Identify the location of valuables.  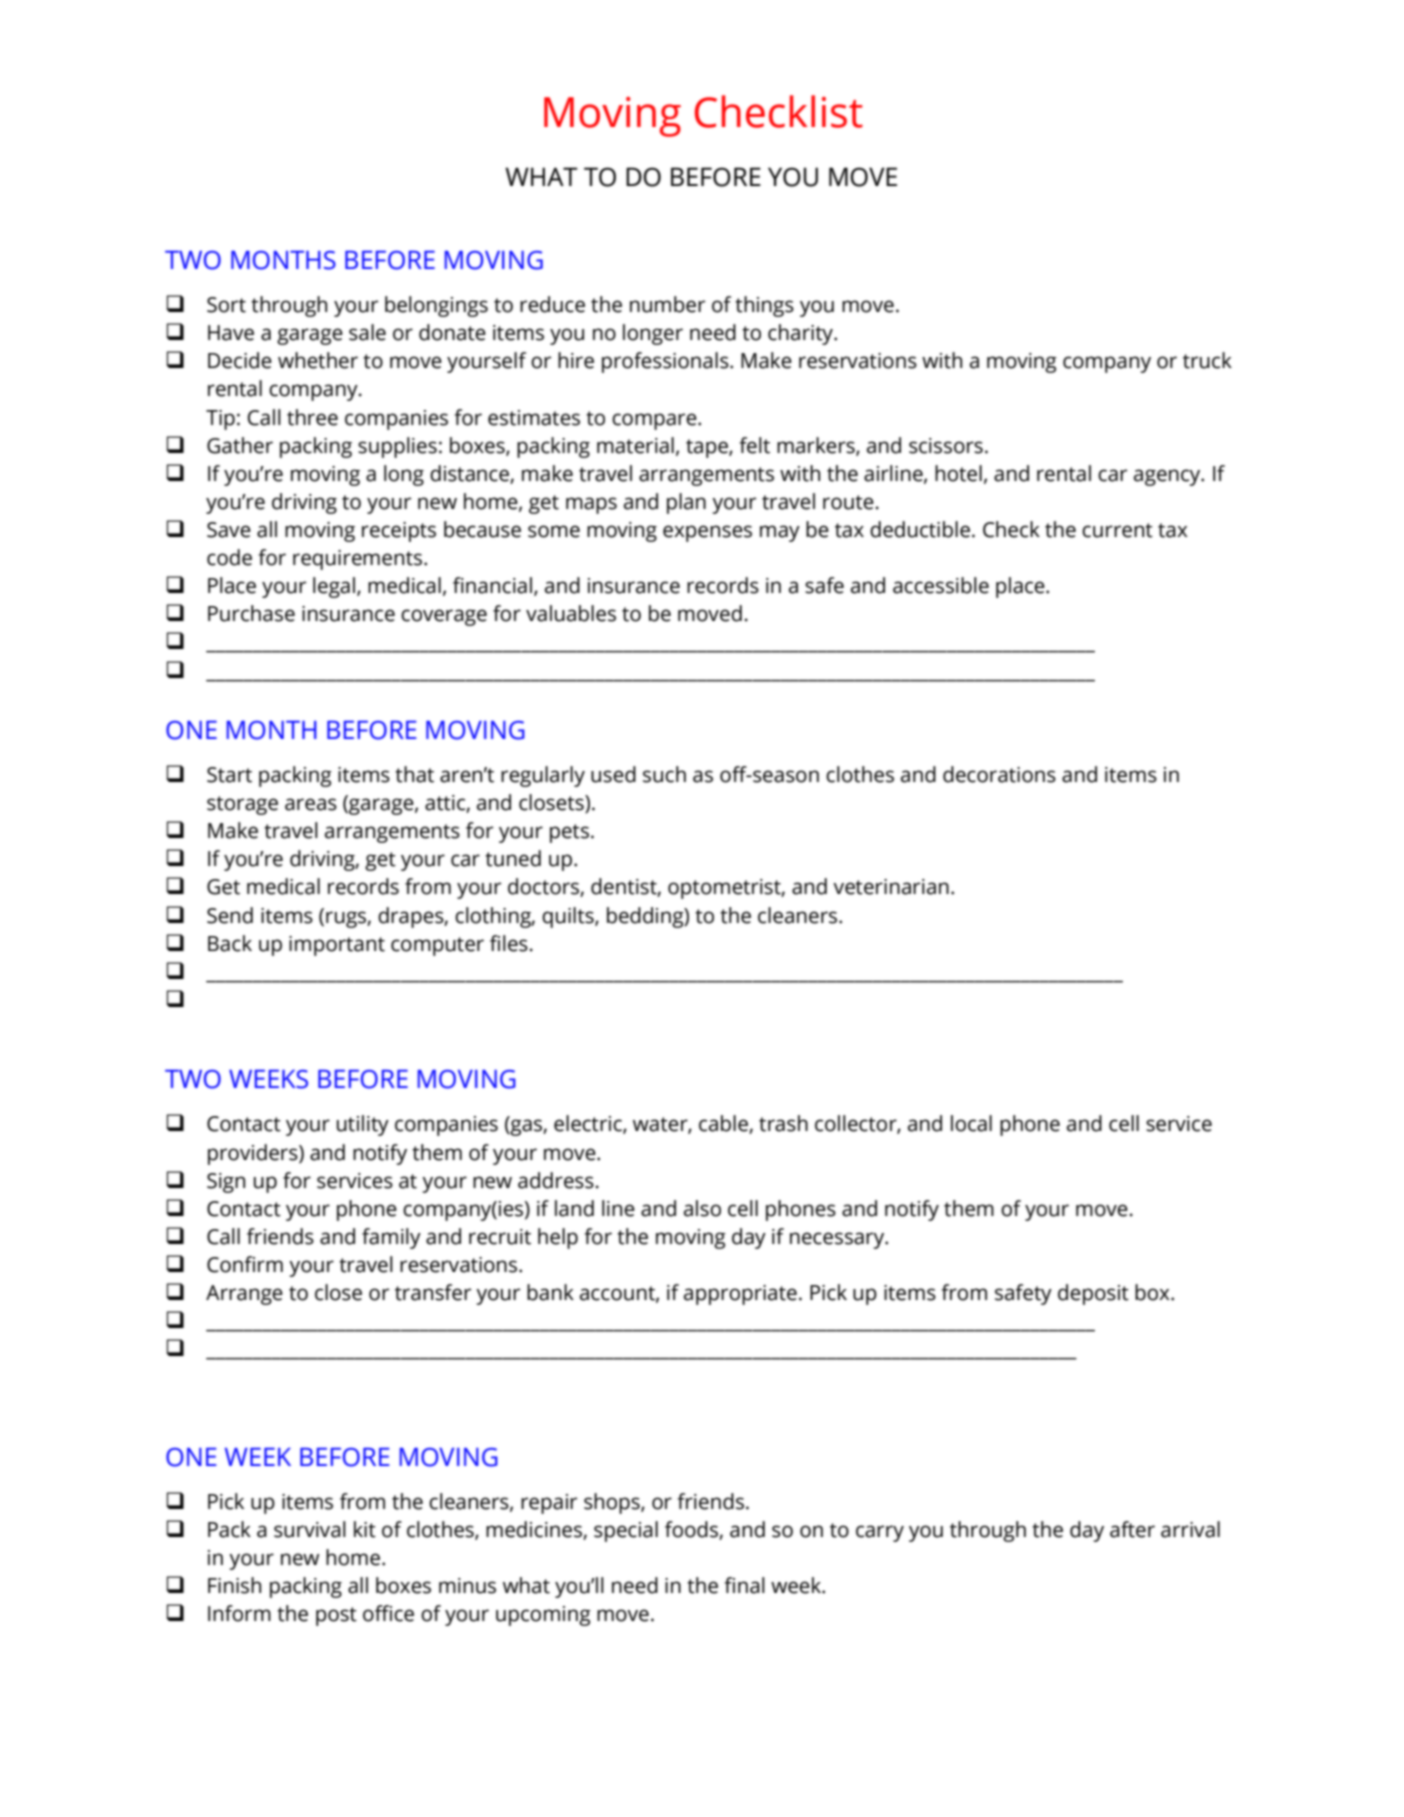
(571, 613).
